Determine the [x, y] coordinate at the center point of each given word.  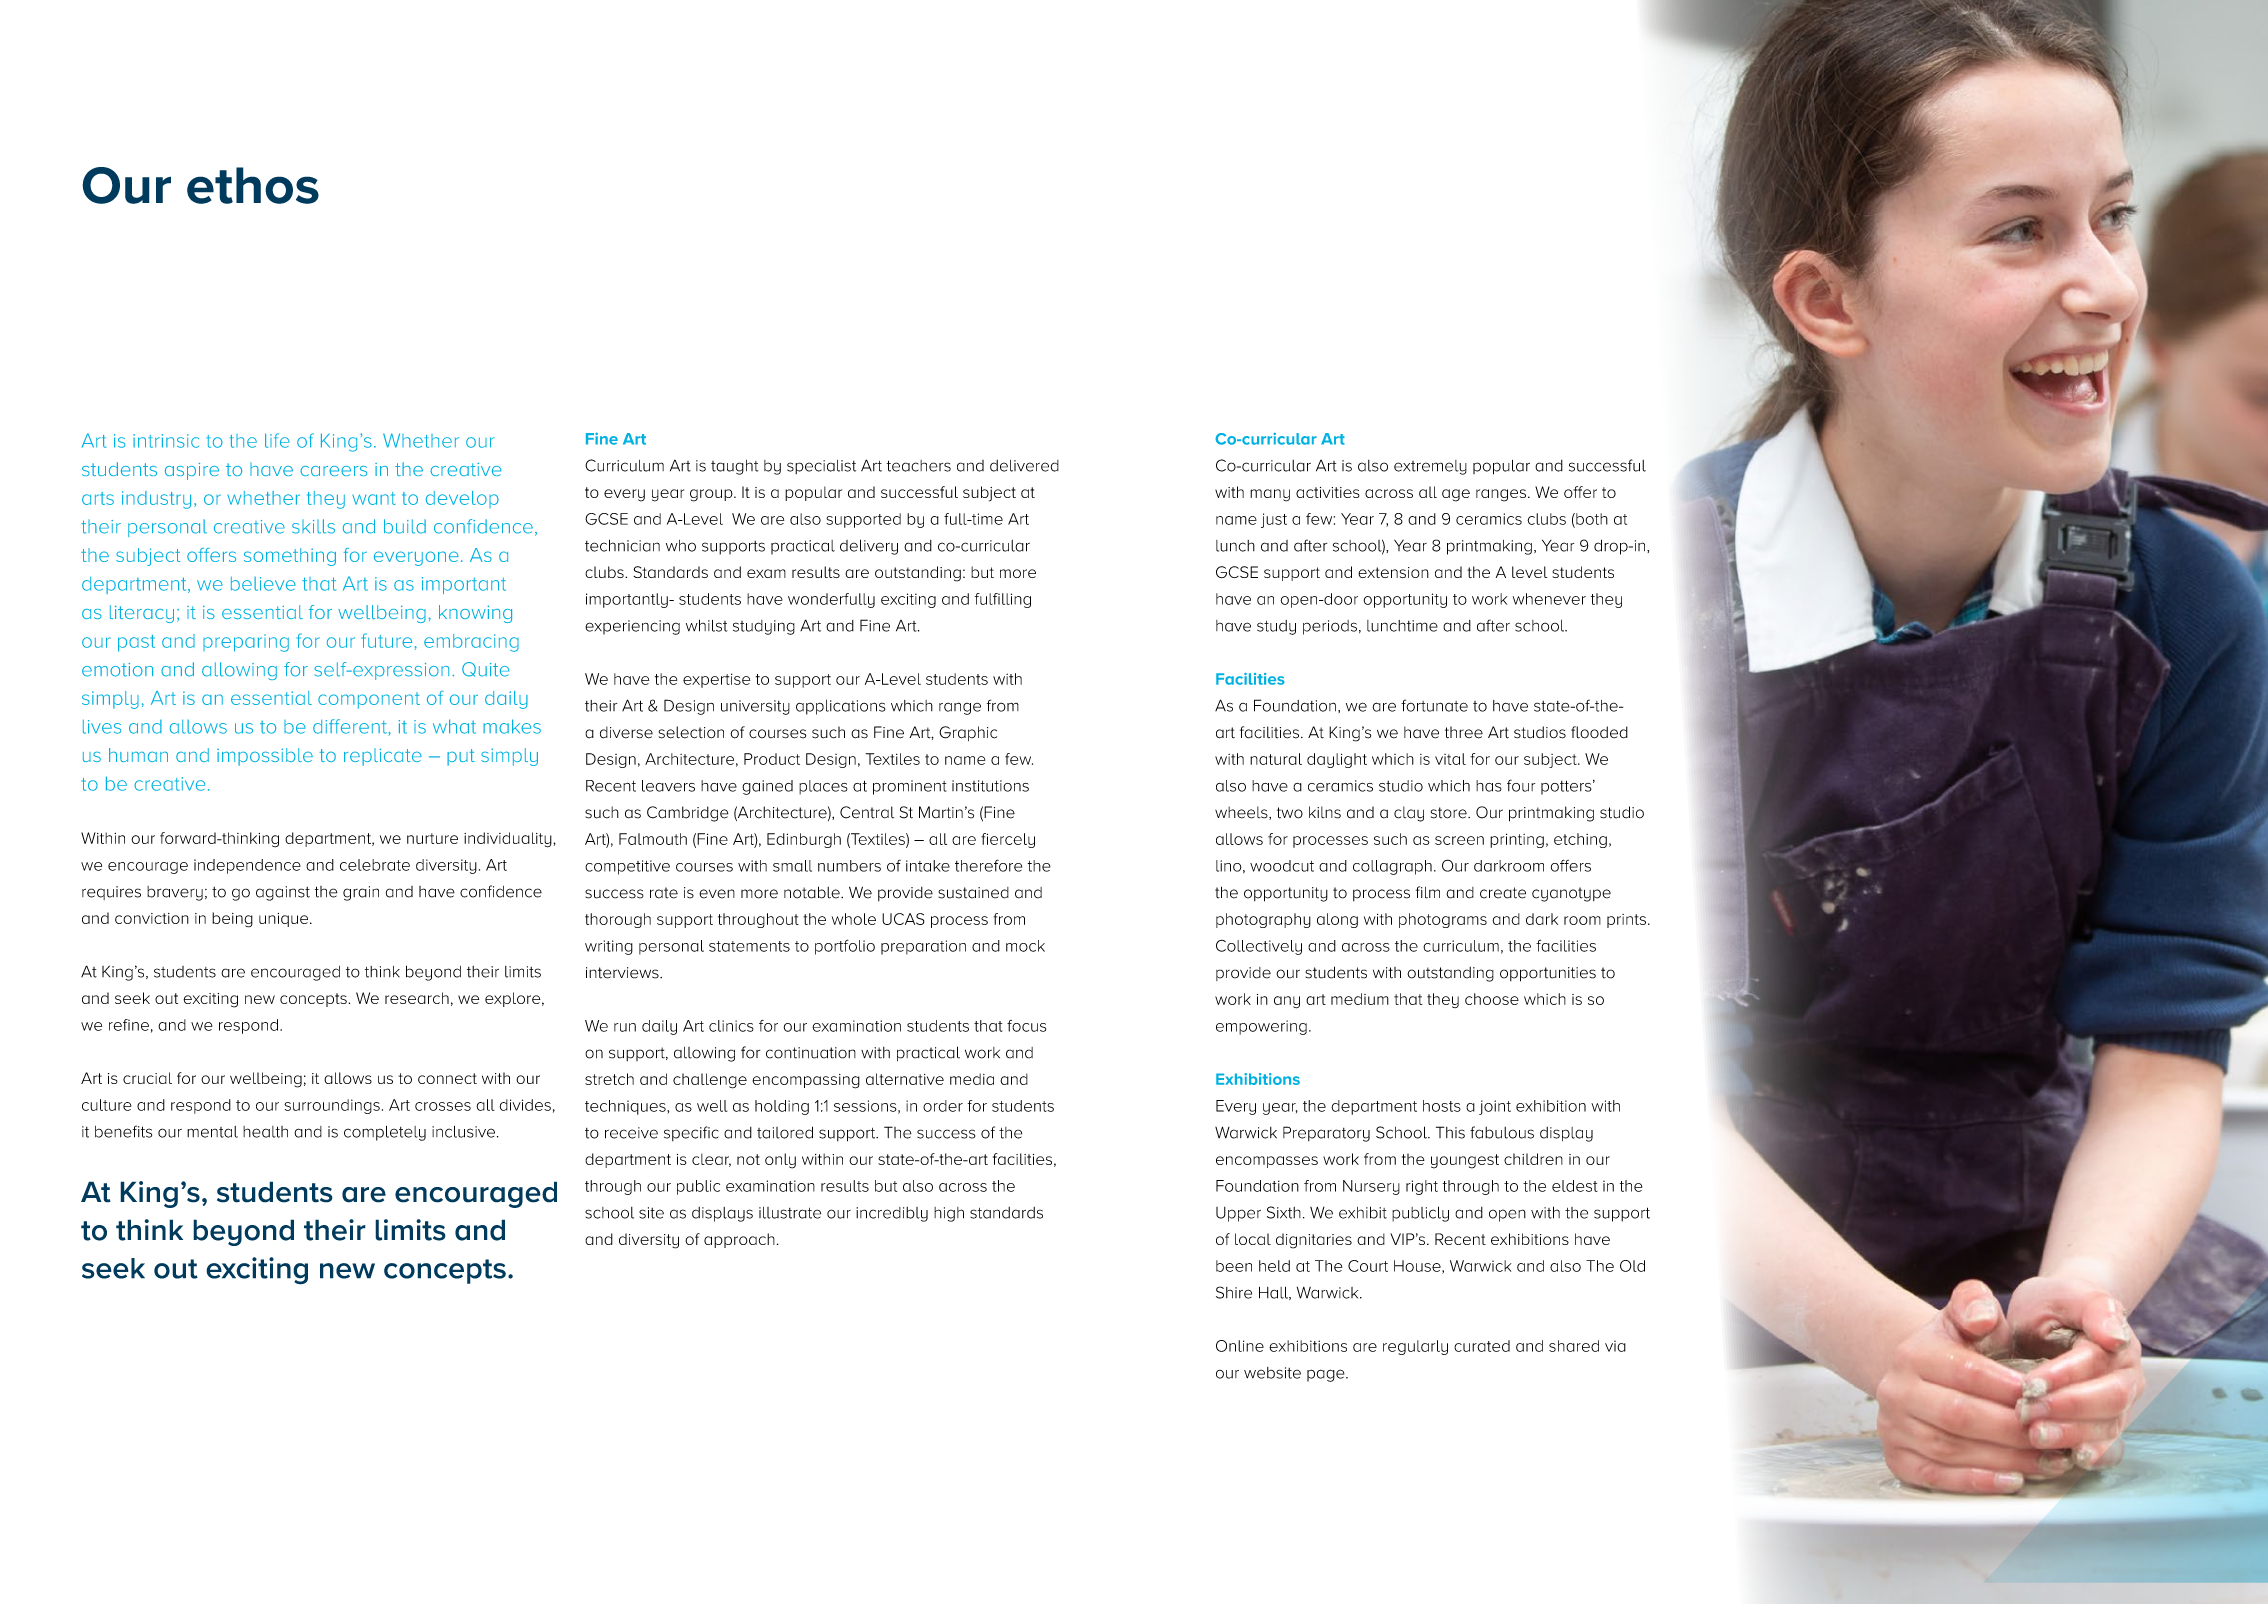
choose [1492, 999]
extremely [1430, 467]
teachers [919, 466]
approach [739, 1240]
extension [1393, 572]
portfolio [845, 947]
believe [263, 584]
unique [285, 920]
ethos [253, 185]
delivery [869, 547]
